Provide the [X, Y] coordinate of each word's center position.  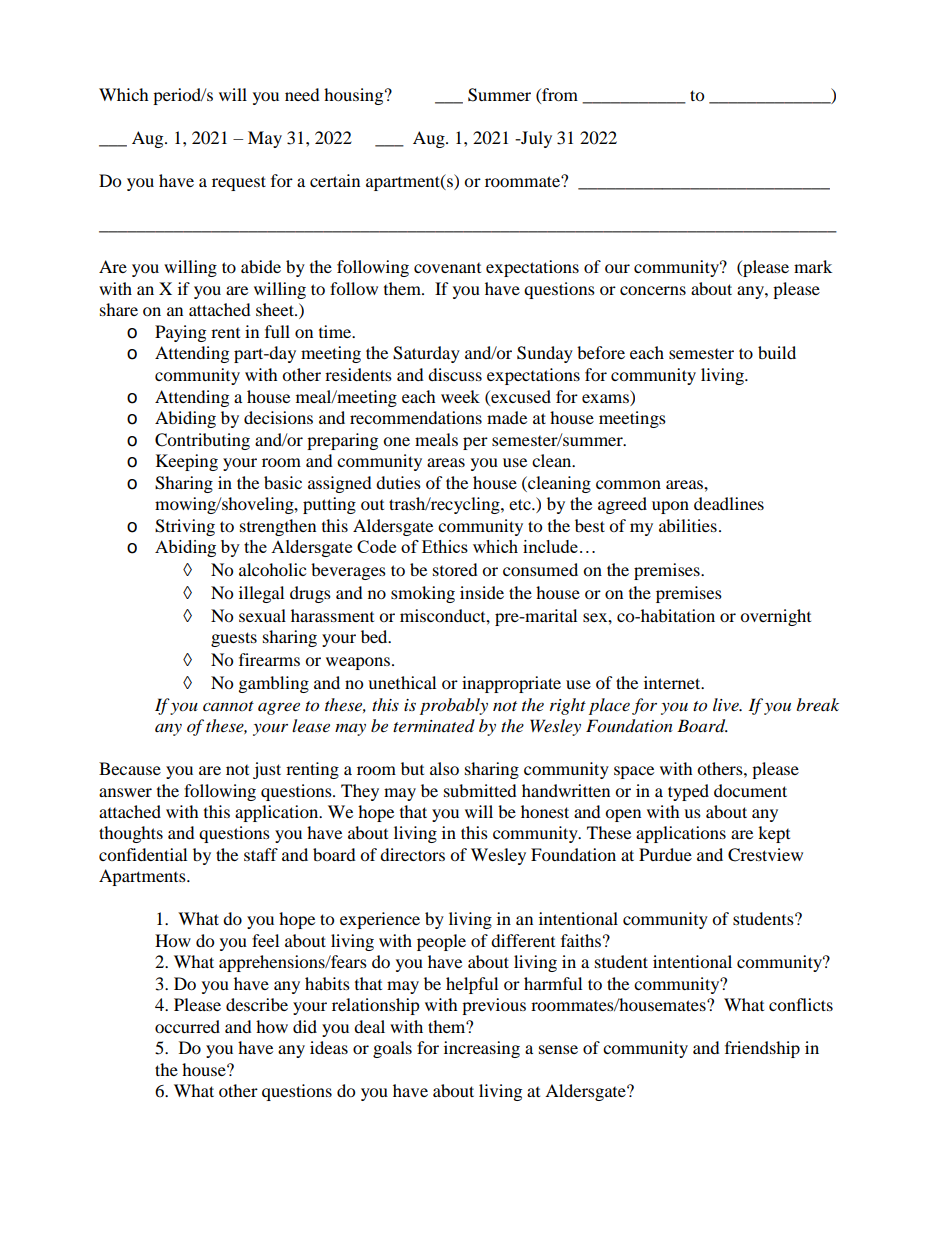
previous [494, 1006]
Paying [180, 333]
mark [813, 266]
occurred [187, 1026]
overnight [775, 617]
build [777, 352]
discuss [455, 374]
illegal [261, 594]
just [267, 770]
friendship [762, 1049]
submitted [480, 790]
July [535, 139]
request [239, 183]
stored [455, 569]
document [750, 790]
